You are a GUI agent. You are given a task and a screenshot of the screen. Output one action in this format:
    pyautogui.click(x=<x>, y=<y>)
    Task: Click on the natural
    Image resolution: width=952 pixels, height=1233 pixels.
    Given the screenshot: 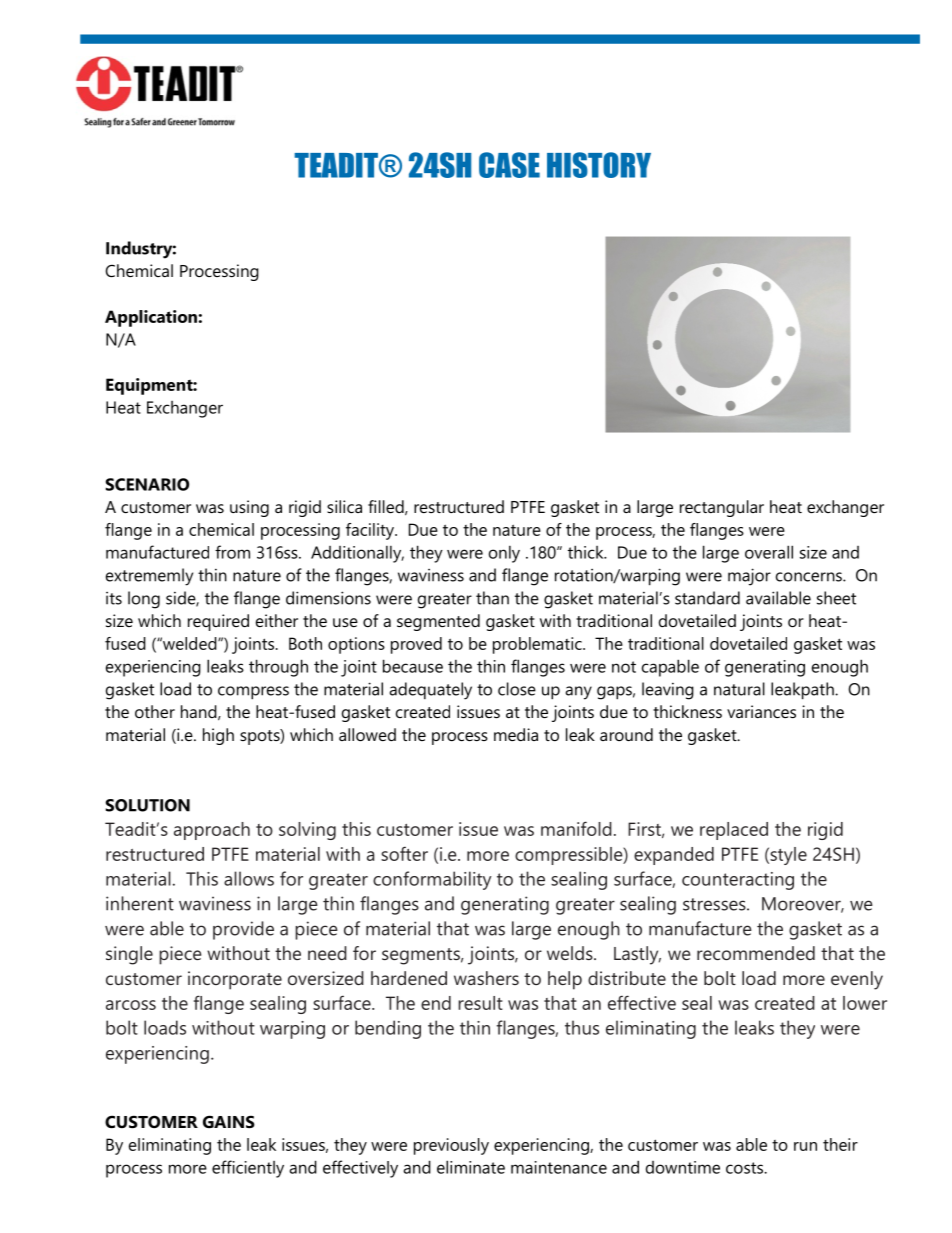 What is the action you would take?
    pyautogui.click(x=739, y=689)
